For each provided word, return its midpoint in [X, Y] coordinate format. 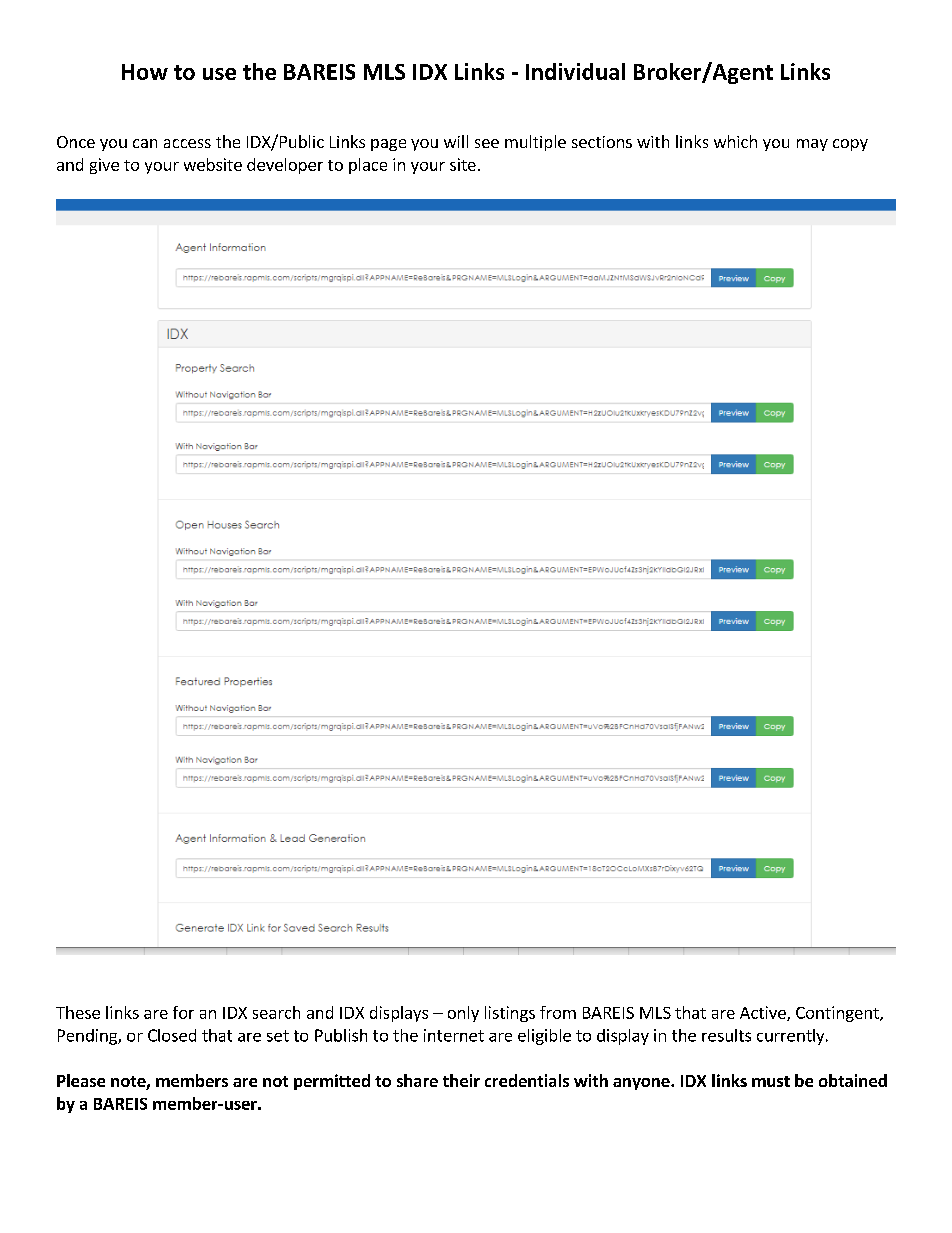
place [368, 166]
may [812, 145]
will [456, 141]
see [487, 143]
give [104, 166]
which [735, 141]
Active [764, 1013]
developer [285, 166]
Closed [172, 1035]
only [463, 1014]
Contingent [838, 1014]
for [183, 1012]
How [145, 72]
